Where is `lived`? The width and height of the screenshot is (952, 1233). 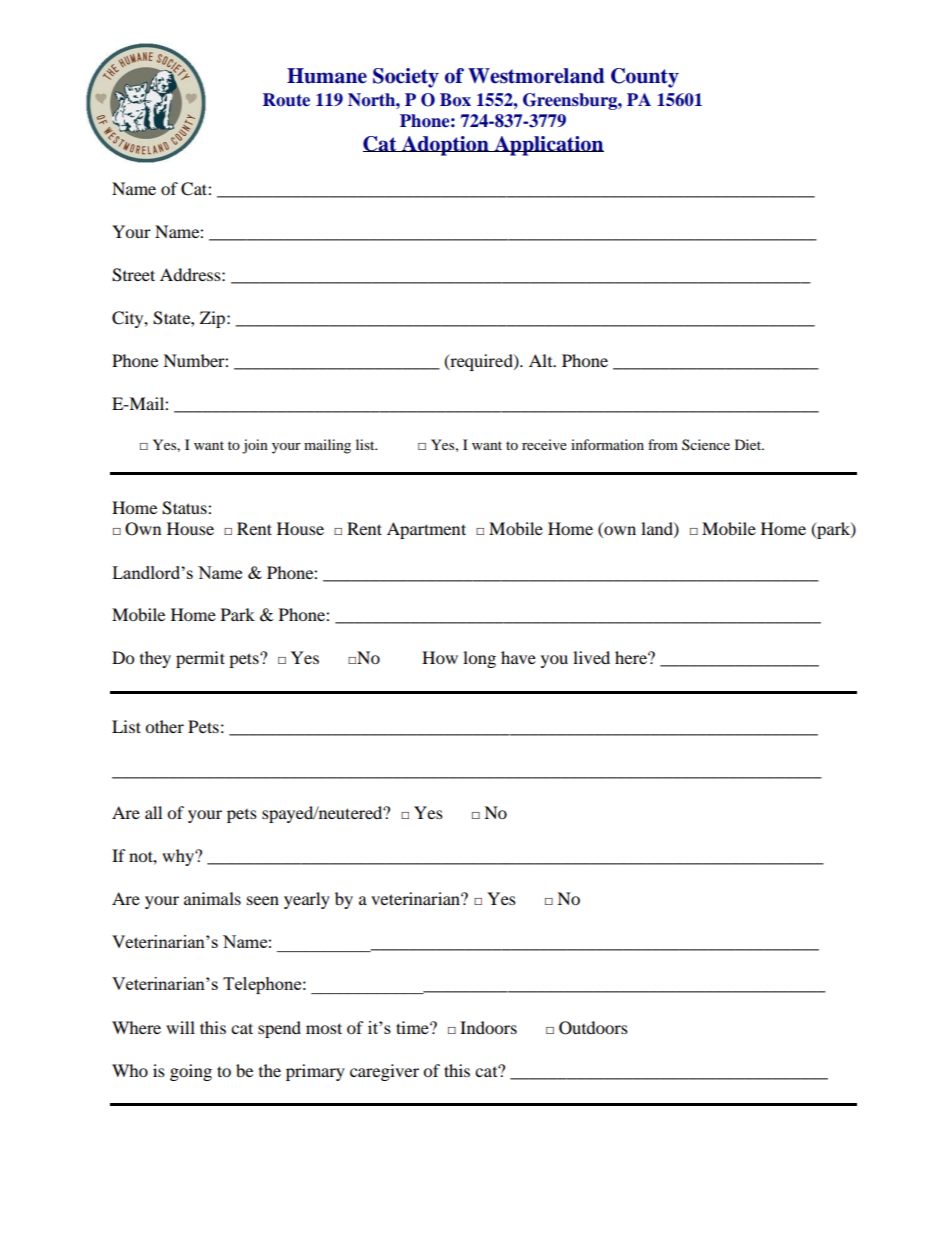
lived is located at coordinates (591, 657).
